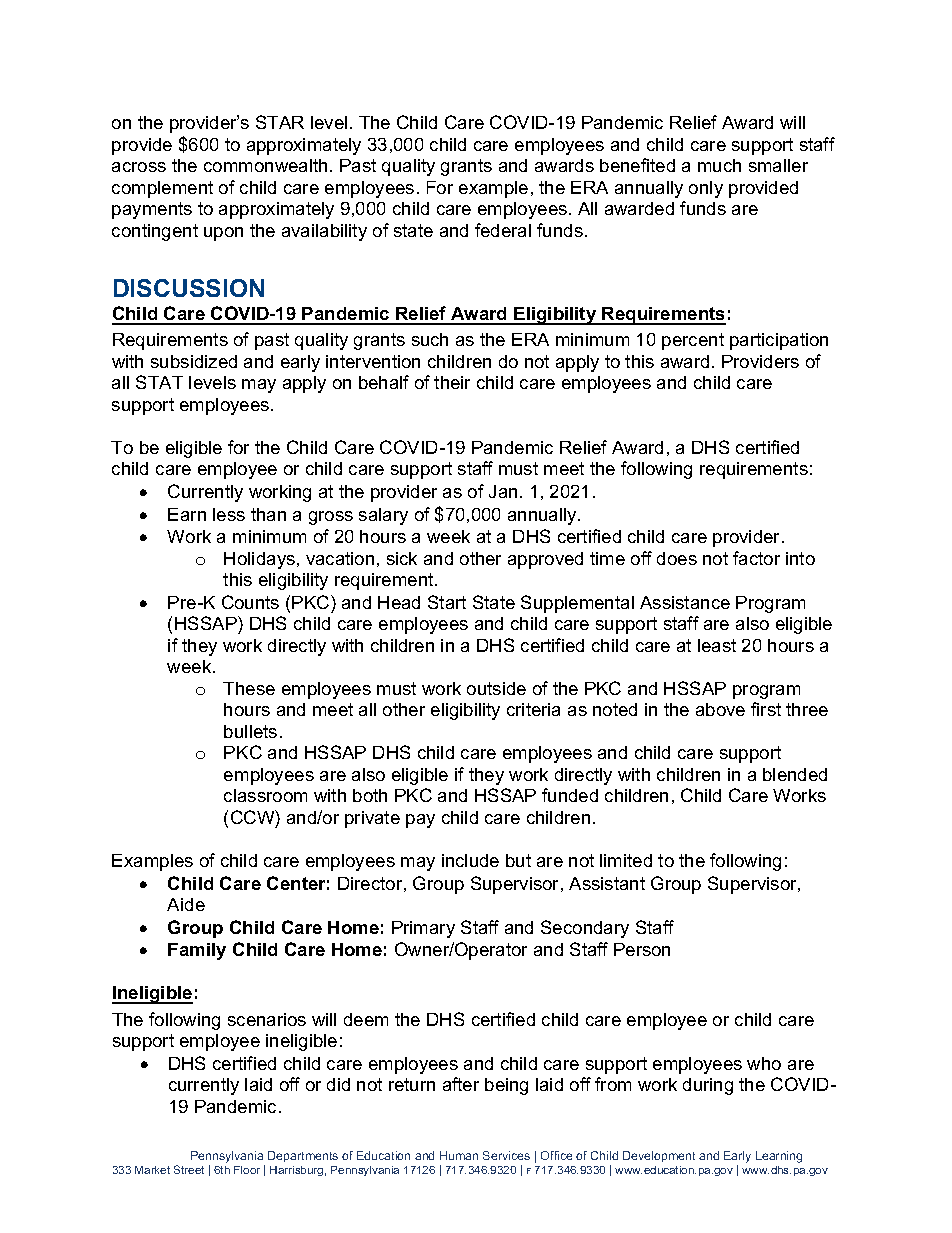  I want to click on less, so click(229, 514).
